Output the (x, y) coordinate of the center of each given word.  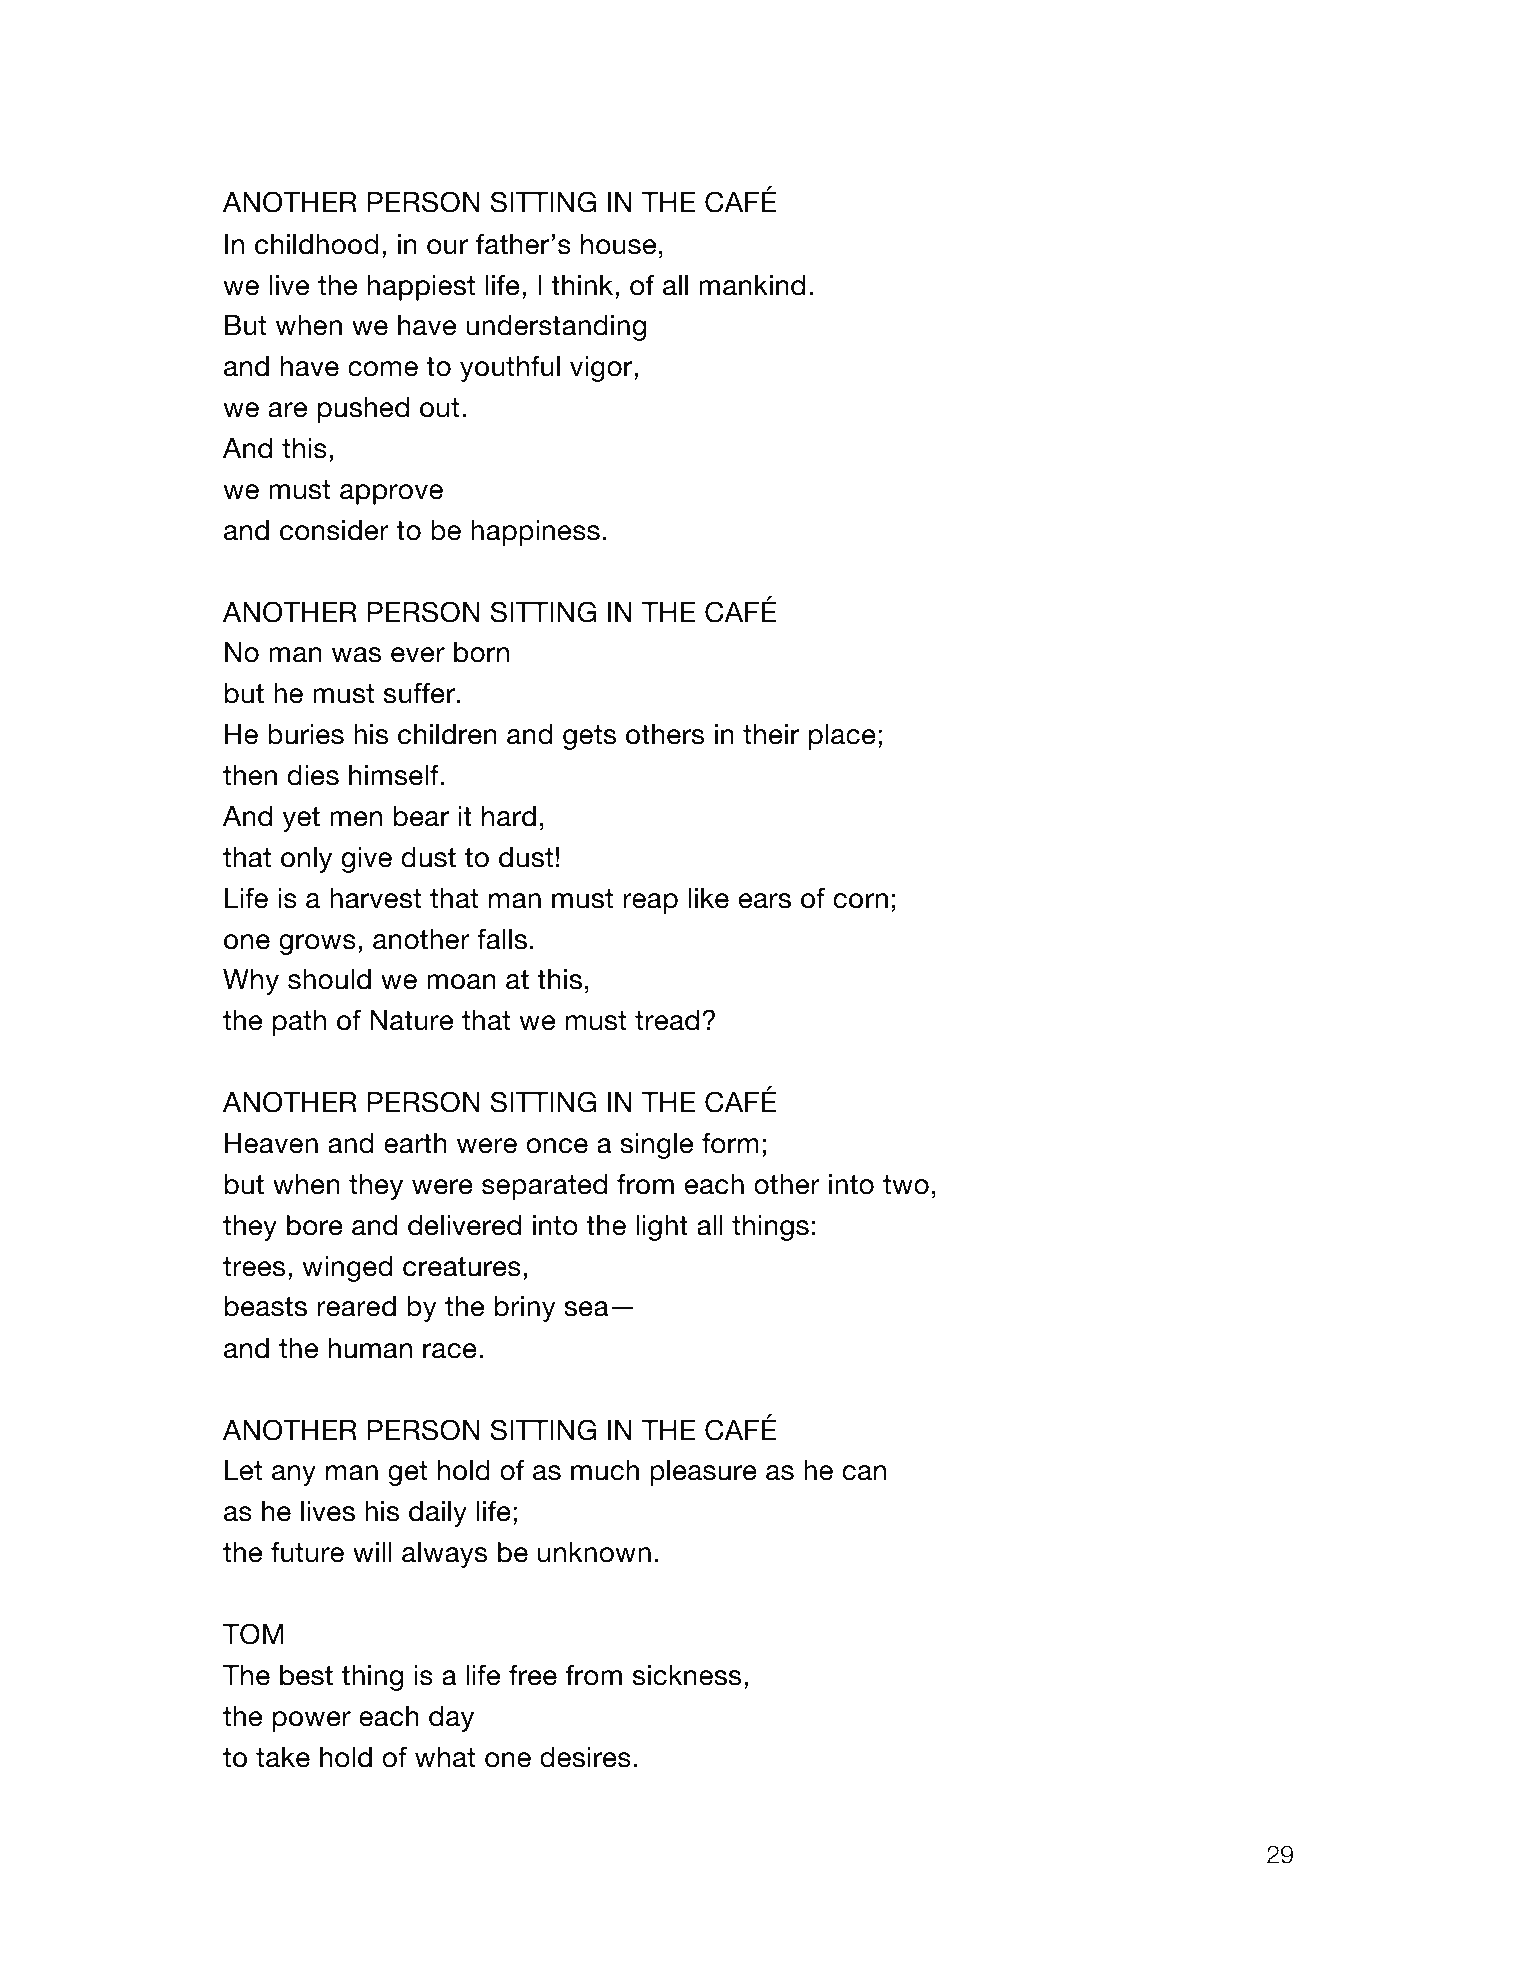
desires (585, 1757)
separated (544, 1187)
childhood (317, 244)
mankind (752, 285)
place (842, 737)
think (583, 285)
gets (589, 737)
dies (313, 775)
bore (315, 1225)
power (312, 1721)
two (906, 1185)
